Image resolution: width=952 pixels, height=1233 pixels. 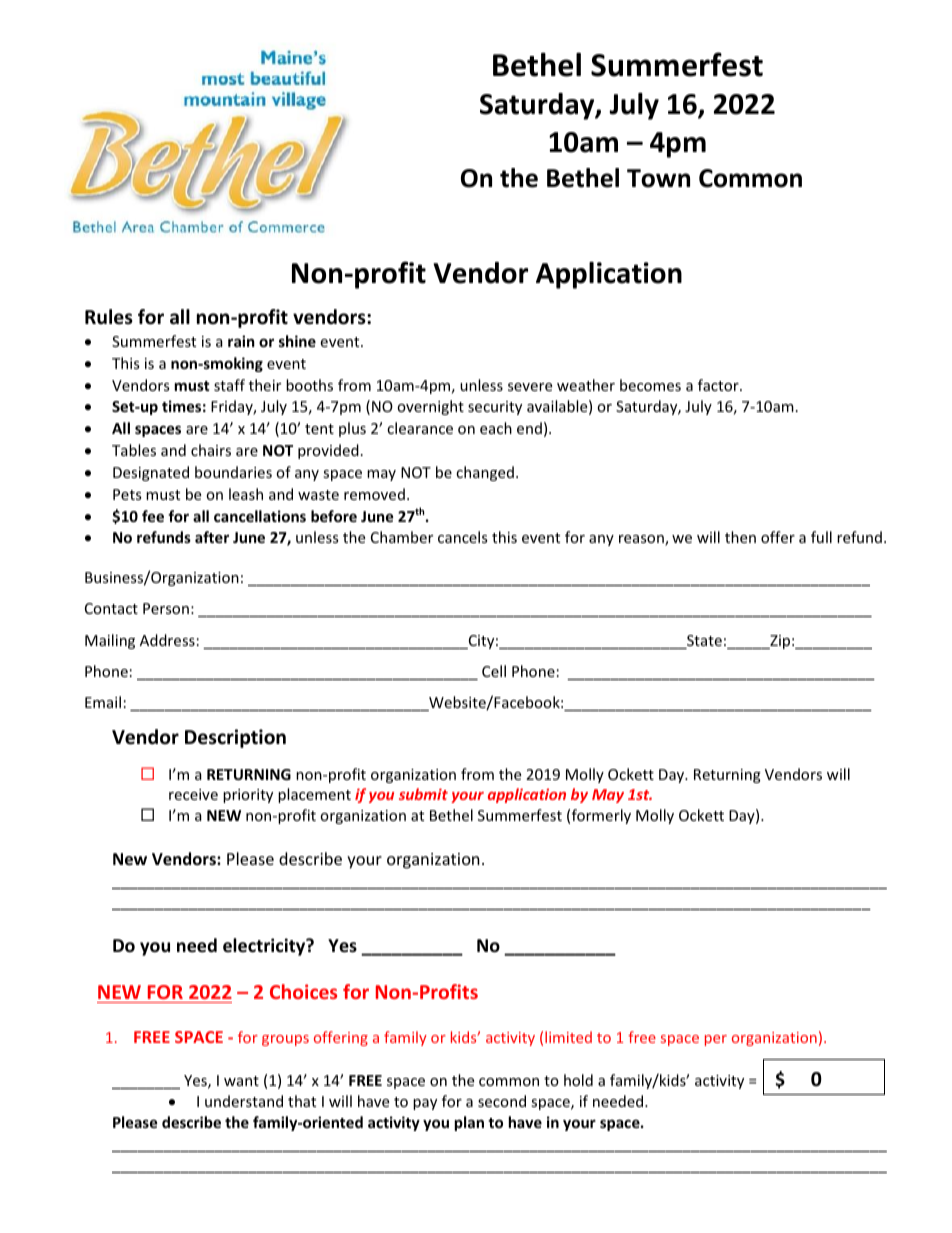 What do you see at coordinates (303, 991) in the page?
I see `Choices` at bounding box center [303, 991].
